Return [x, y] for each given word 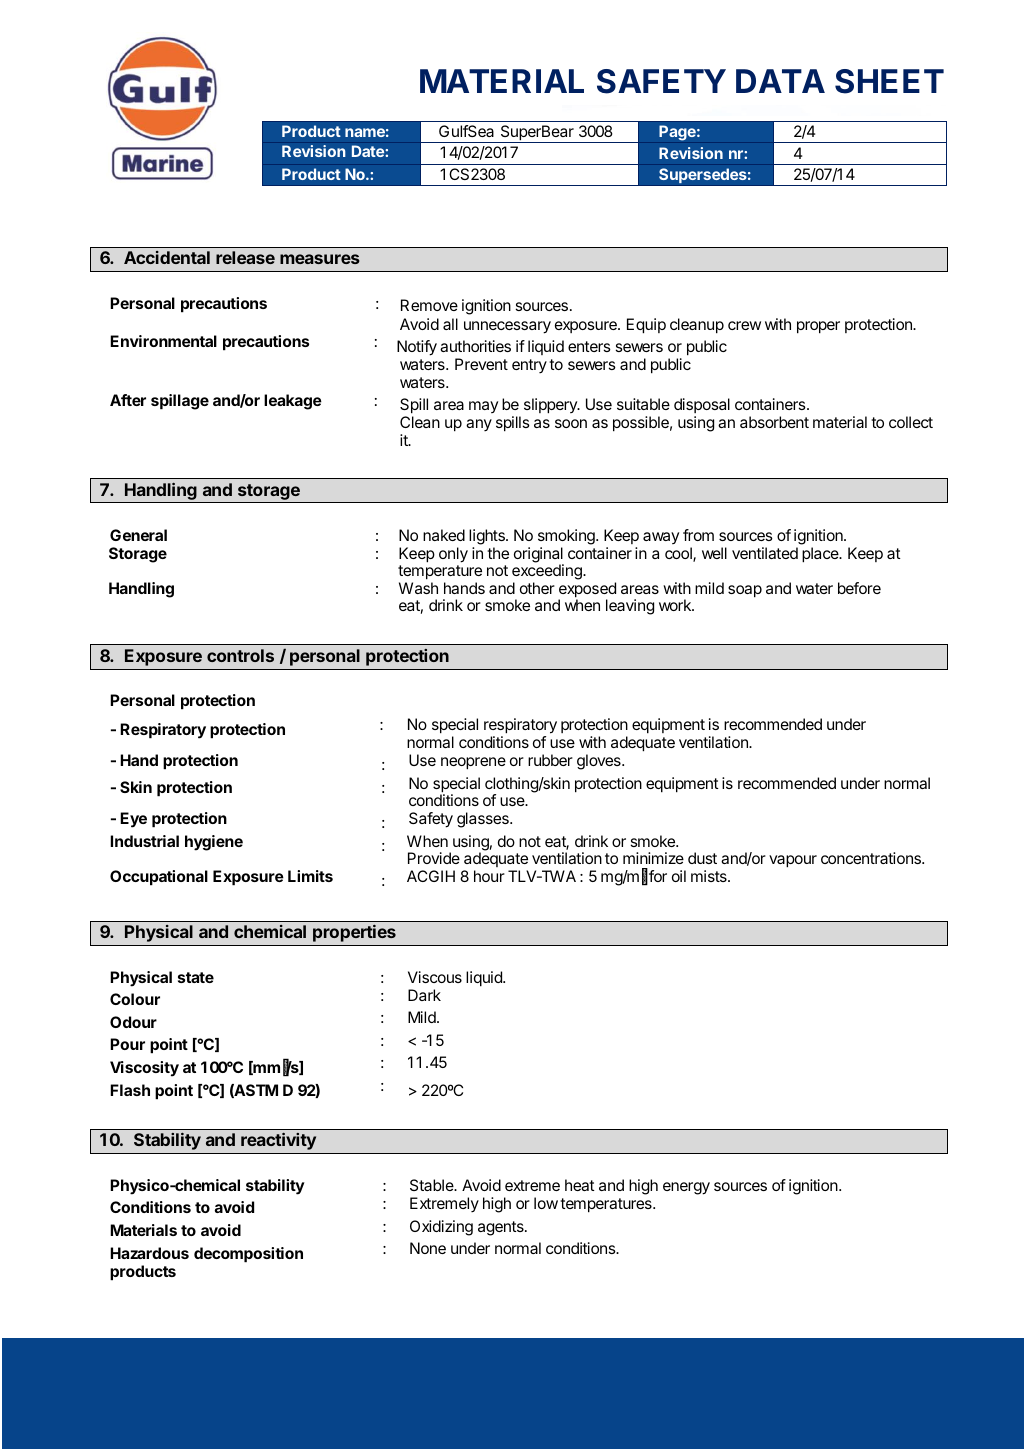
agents [502, 1228]
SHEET [889, 81]
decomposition [248, 1255]
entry [529, 366]
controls [240, 655]
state [196, 977]
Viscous [435, 977]
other [537, 588]
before [859, 588]
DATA [780, 81]
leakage [293, 402]
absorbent [774, 422]
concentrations [872, 858]
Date [369, 151]
